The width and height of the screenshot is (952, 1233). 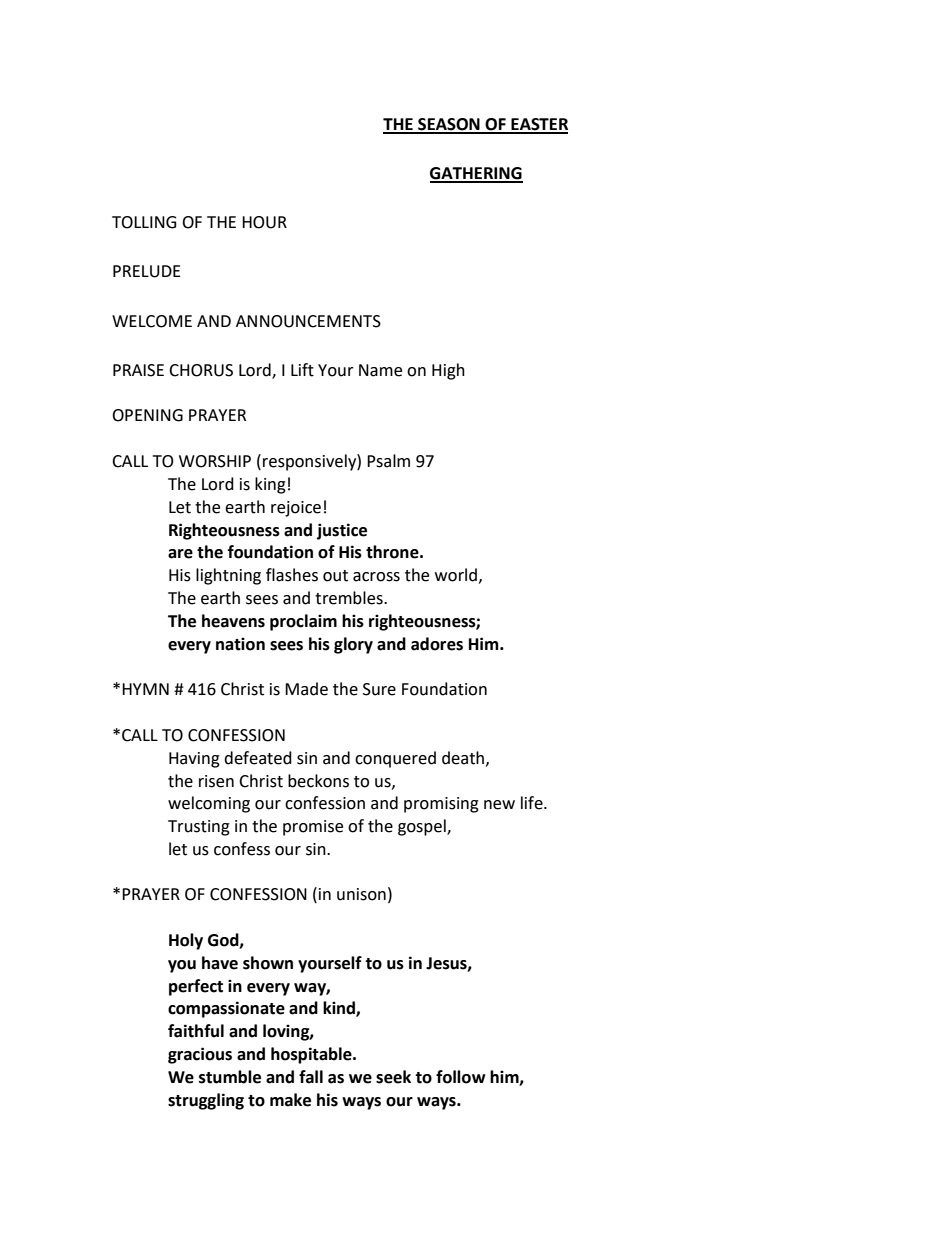 I want to click on GATHERING, so click(x=476, y=174).
